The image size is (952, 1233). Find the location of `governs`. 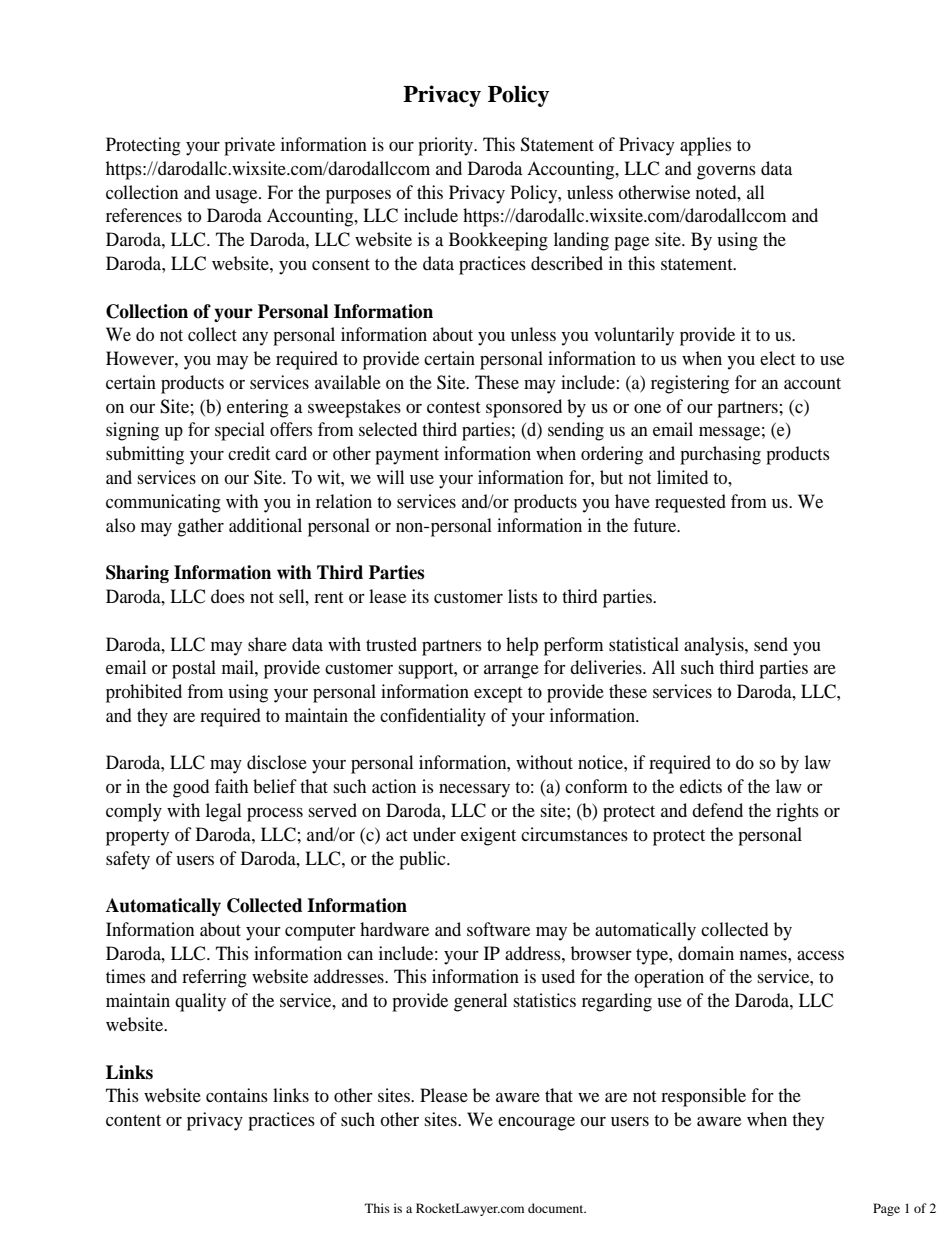

governs is located at coordinates (726, 173).
